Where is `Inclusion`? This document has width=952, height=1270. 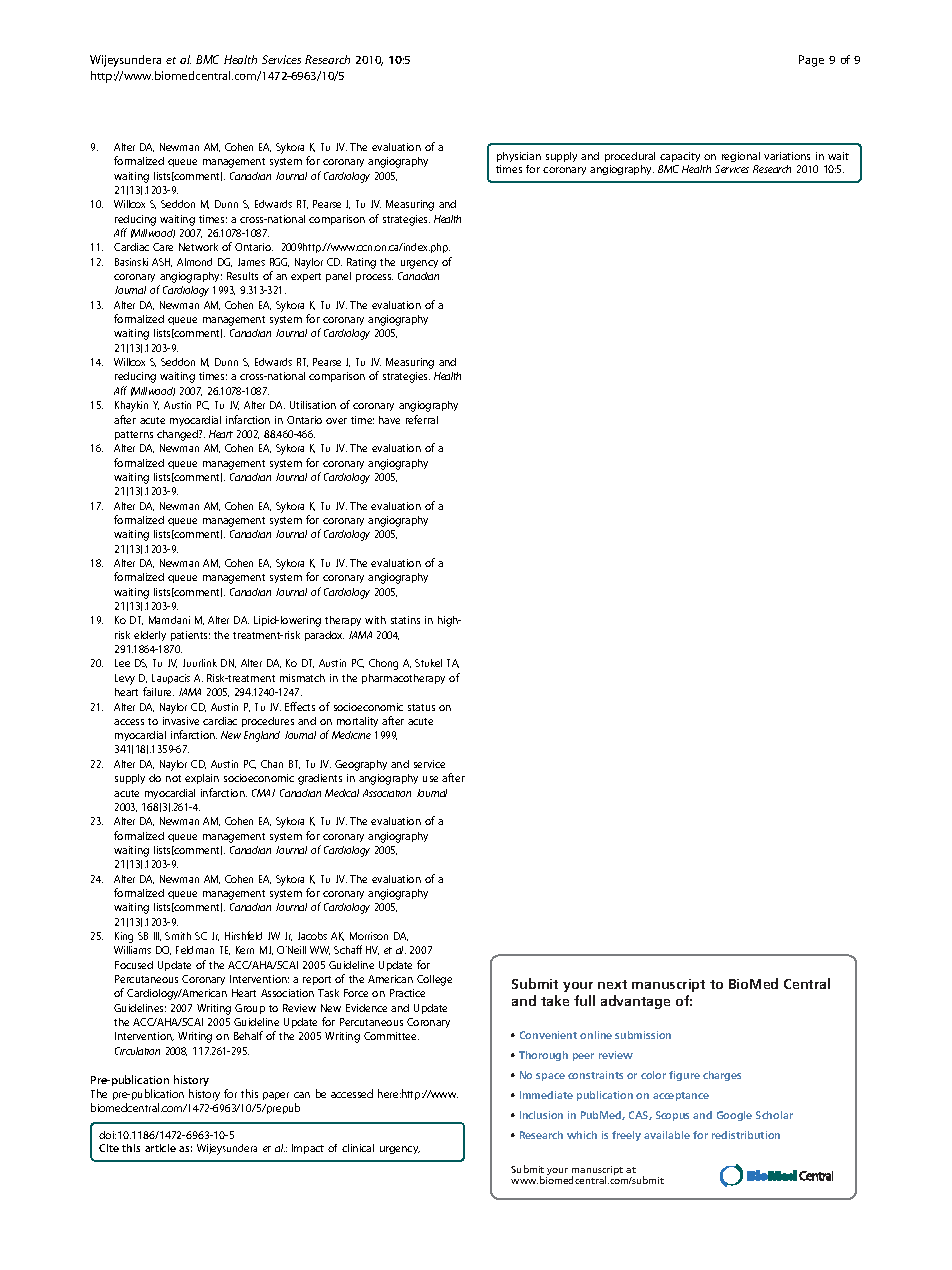 Inclusion is located at coordinates (541, 1115).
